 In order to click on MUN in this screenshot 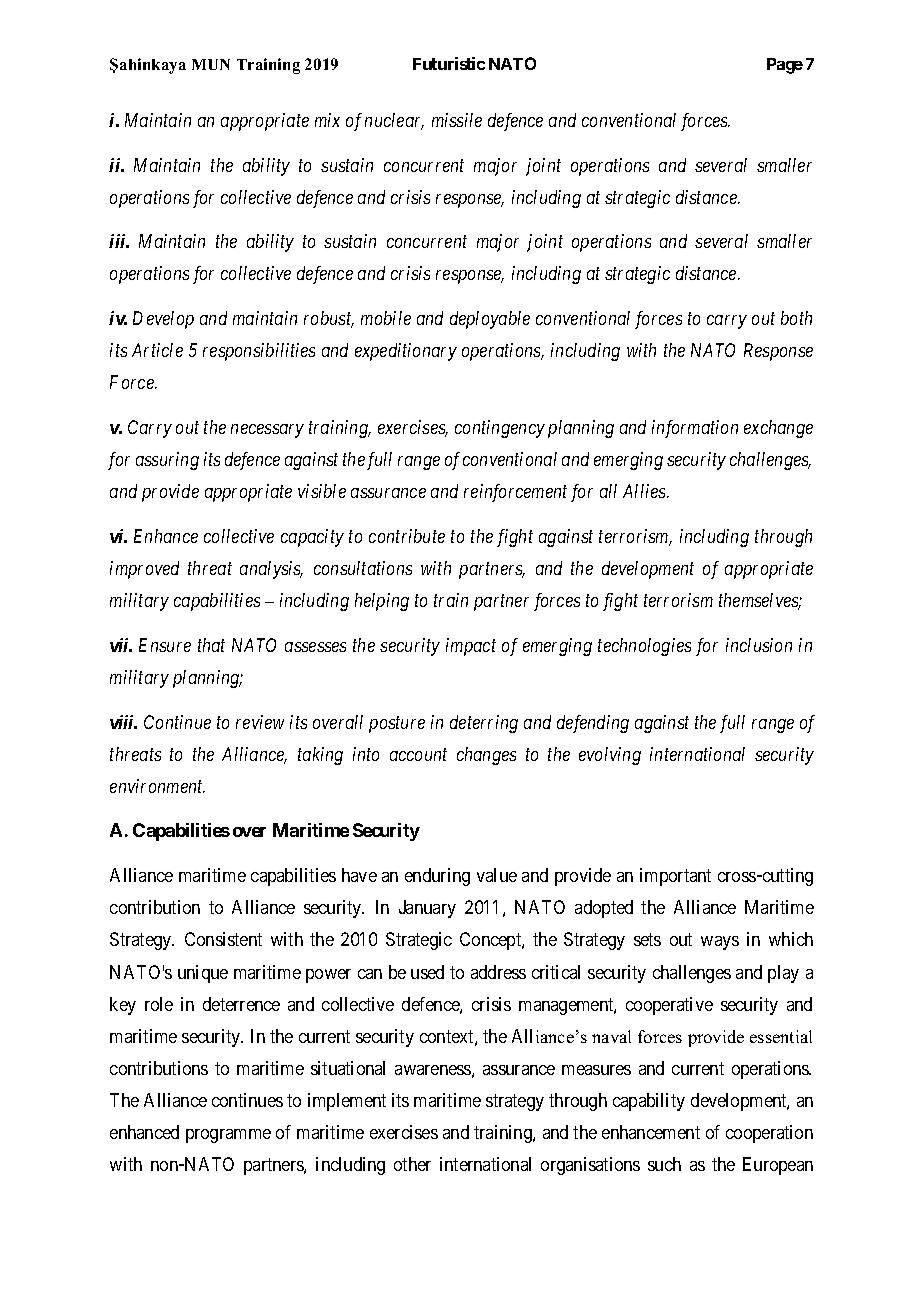, I will do `click(211, 64)`.
